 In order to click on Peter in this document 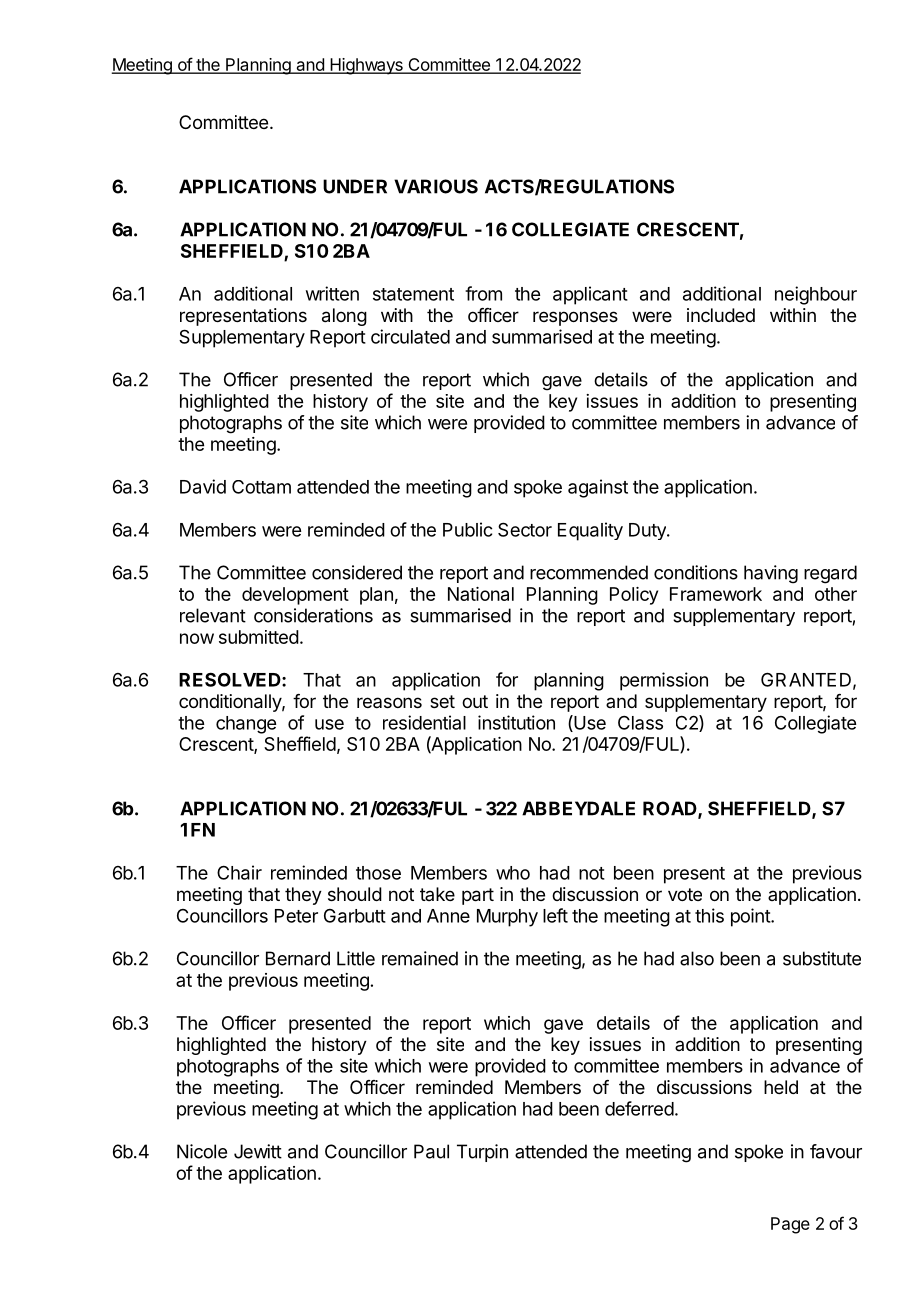, I will do `click(296, 916)`.
